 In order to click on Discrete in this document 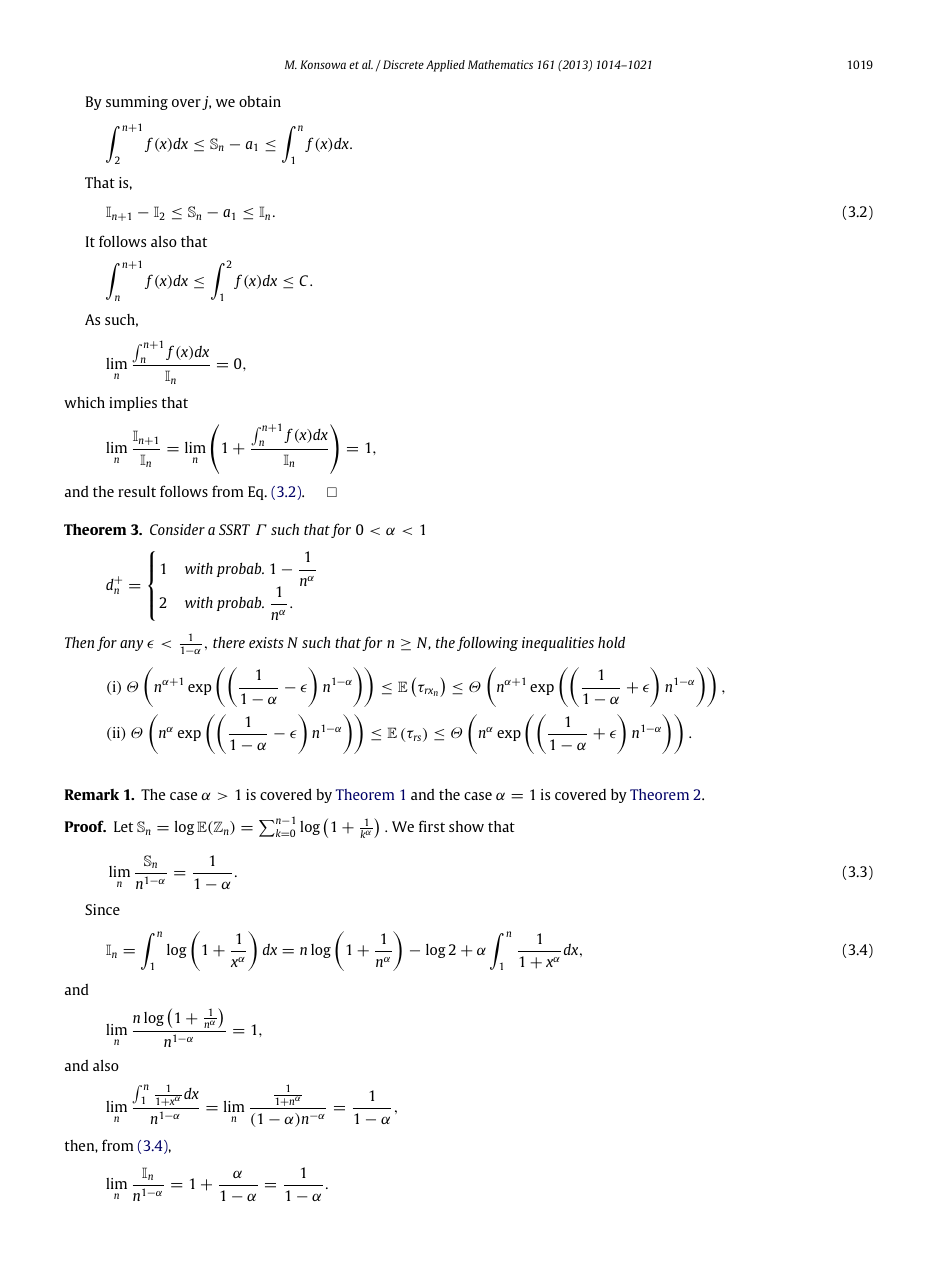, I will do `click(403, 64)`.
